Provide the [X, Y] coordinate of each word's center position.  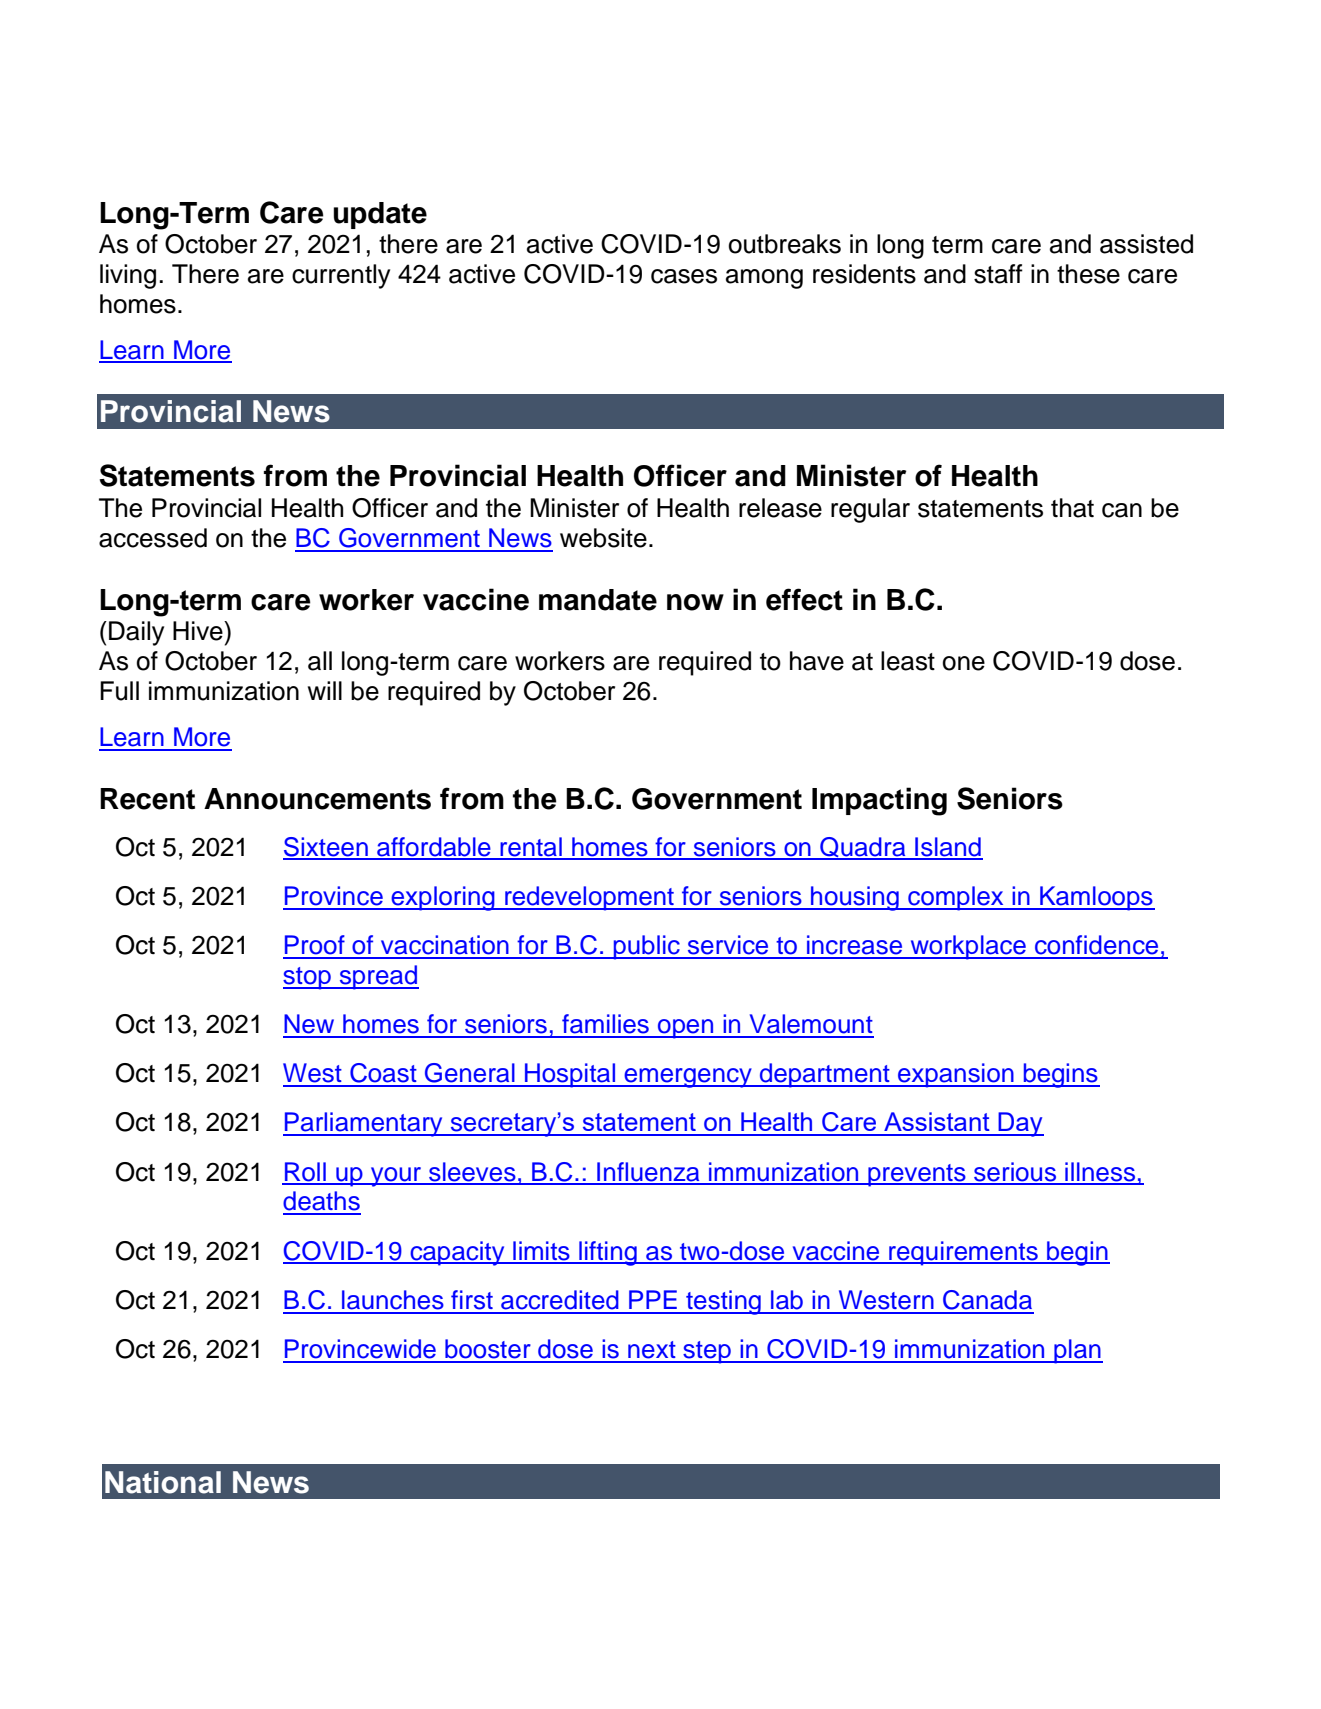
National [163, 1482]
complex [956, 898]
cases [684, 276]
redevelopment [589, 898]
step [707, 1352]
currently [341, 276]
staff [998, 274]
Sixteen [326, 848]
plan [1077, 1351]
